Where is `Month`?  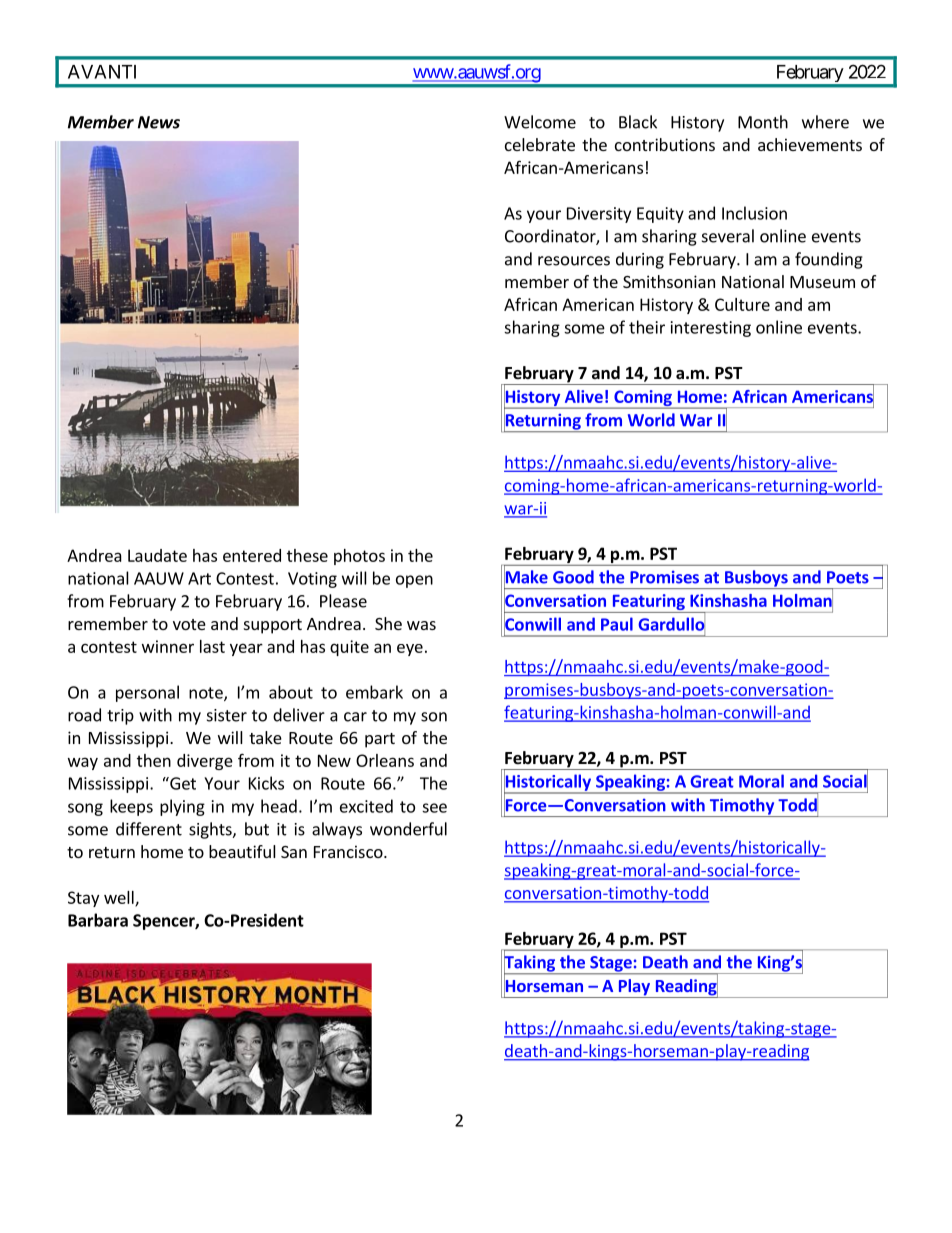 Month is located at coordinates (763, 122).
